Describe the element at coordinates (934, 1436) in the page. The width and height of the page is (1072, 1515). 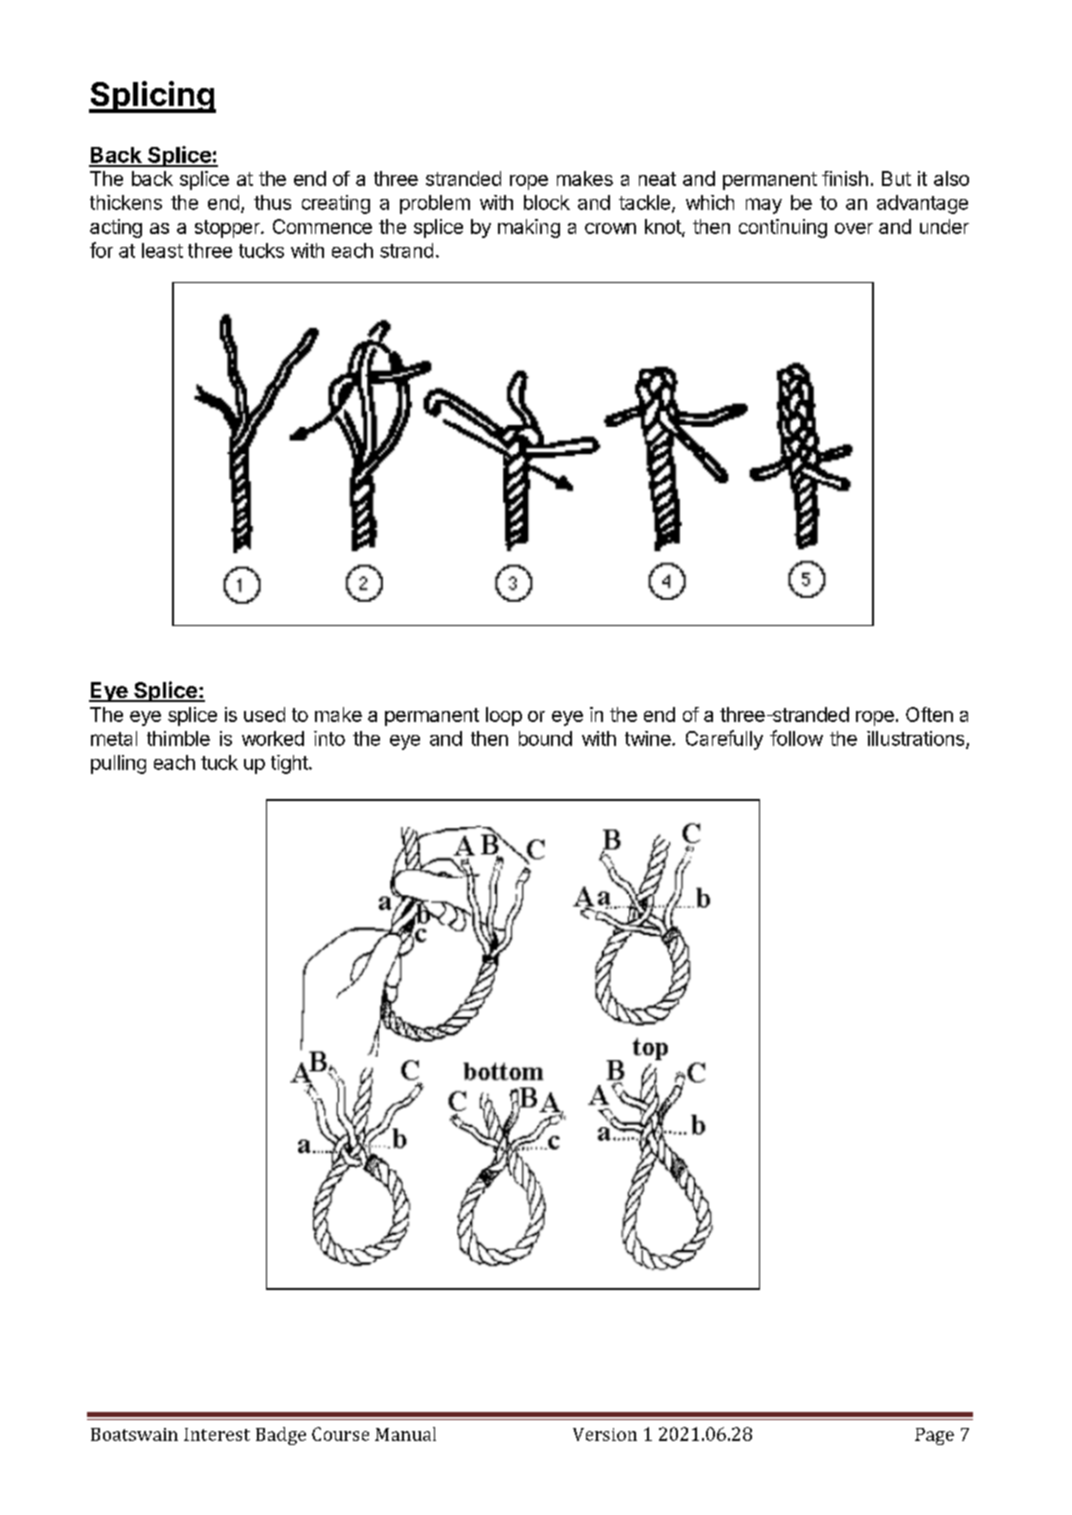
I see `Page` at that location.
